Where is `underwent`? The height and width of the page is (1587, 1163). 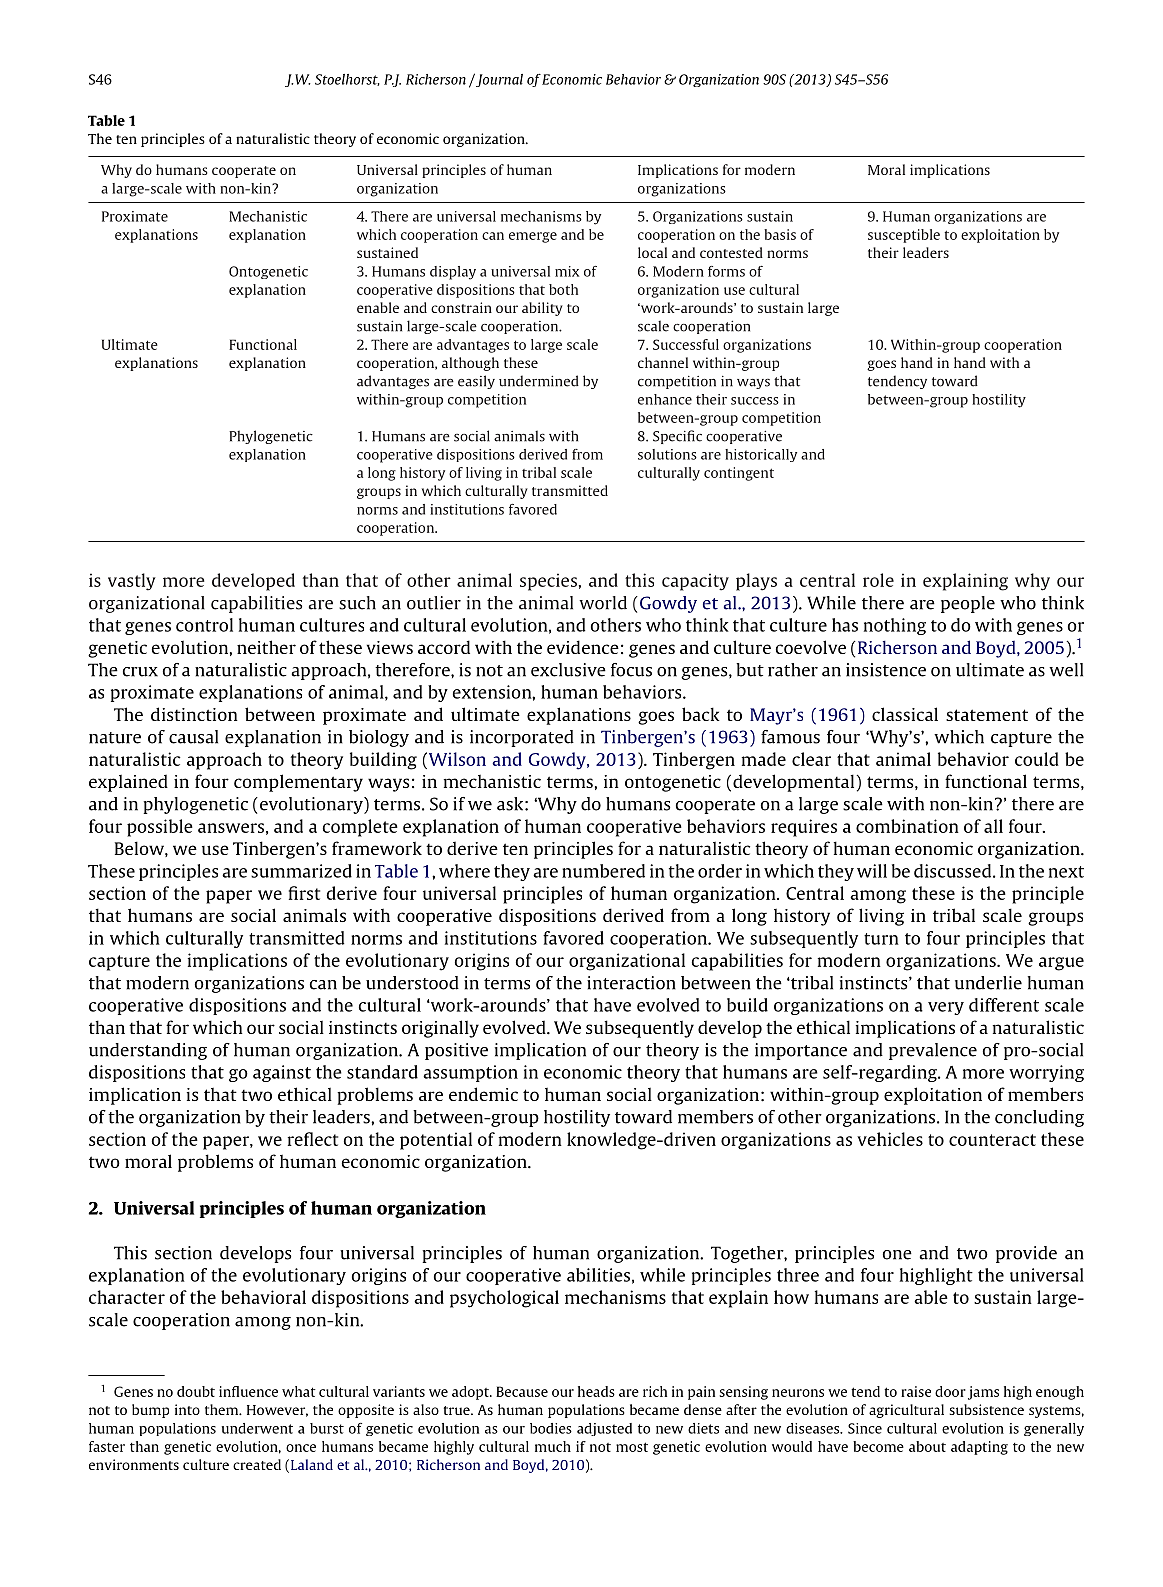 underwent is located at coordinates (257, 1428).
